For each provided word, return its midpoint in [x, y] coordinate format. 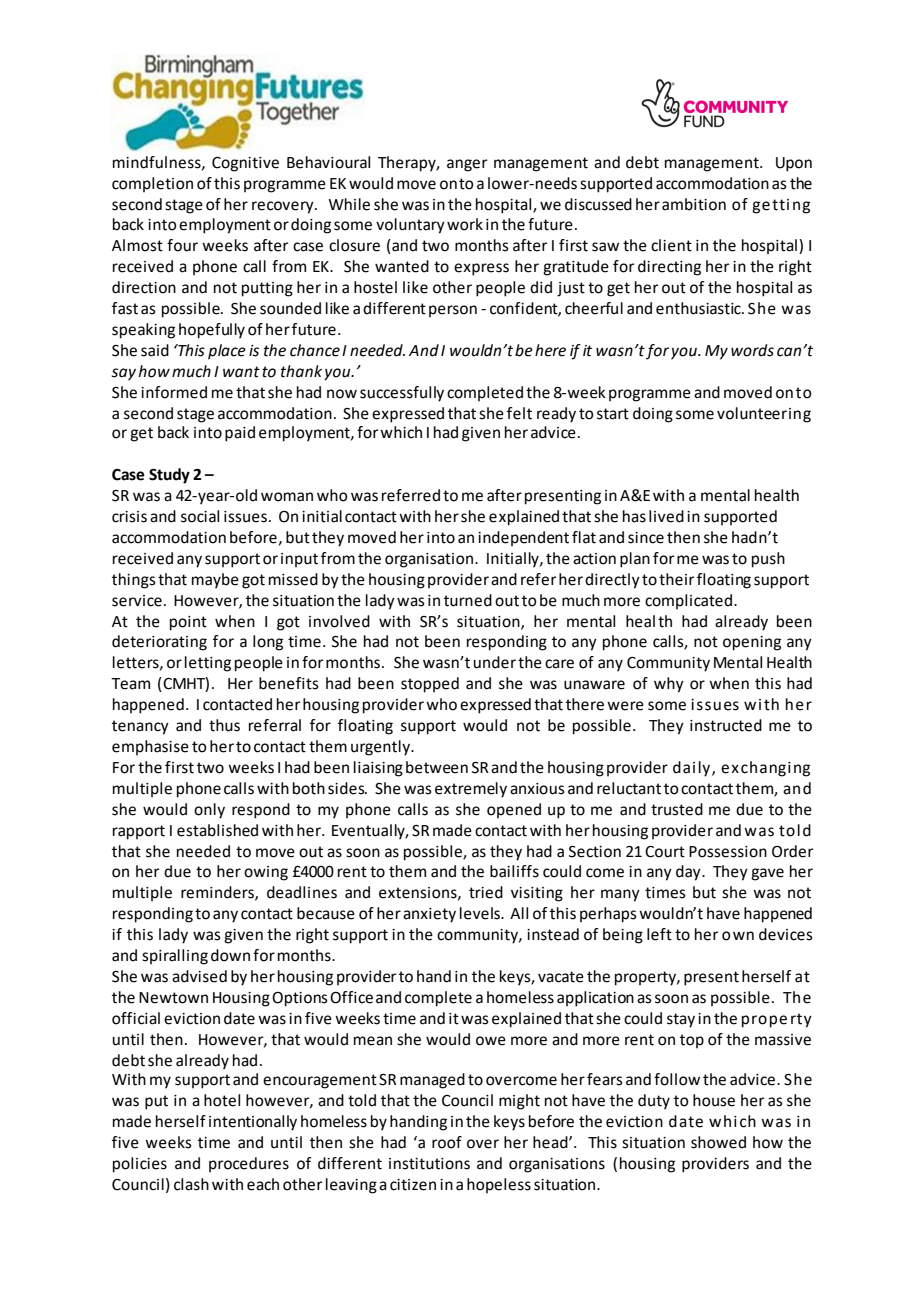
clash [191, 1184]
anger [467, 165]
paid [240, 434]
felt [519, 413]
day [689, 873]
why [669, 685]
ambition [694, 204]
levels [481, 913]
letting [208, 664]
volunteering [764, 415]
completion [152, 184]
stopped [430, 685]
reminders [218, 893]
